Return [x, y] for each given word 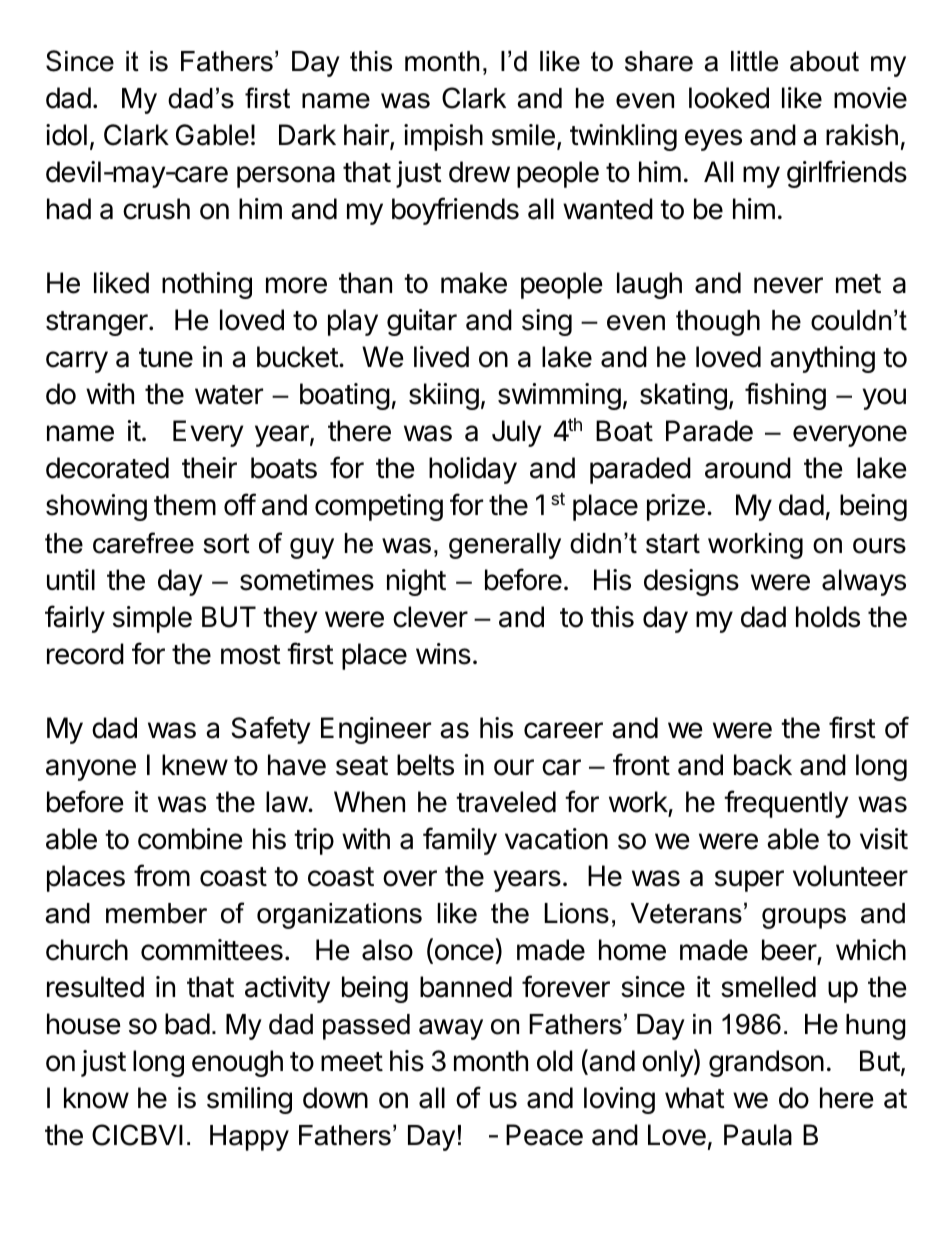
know [96, 1098]
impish [443, 137]
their [209, 468]
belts [425, 765]
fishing [785, 396]
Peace [544, 1135]
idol [66, 135]
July [517, 433]
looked [729, 98]
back [763, 765]
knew [195, 765]
